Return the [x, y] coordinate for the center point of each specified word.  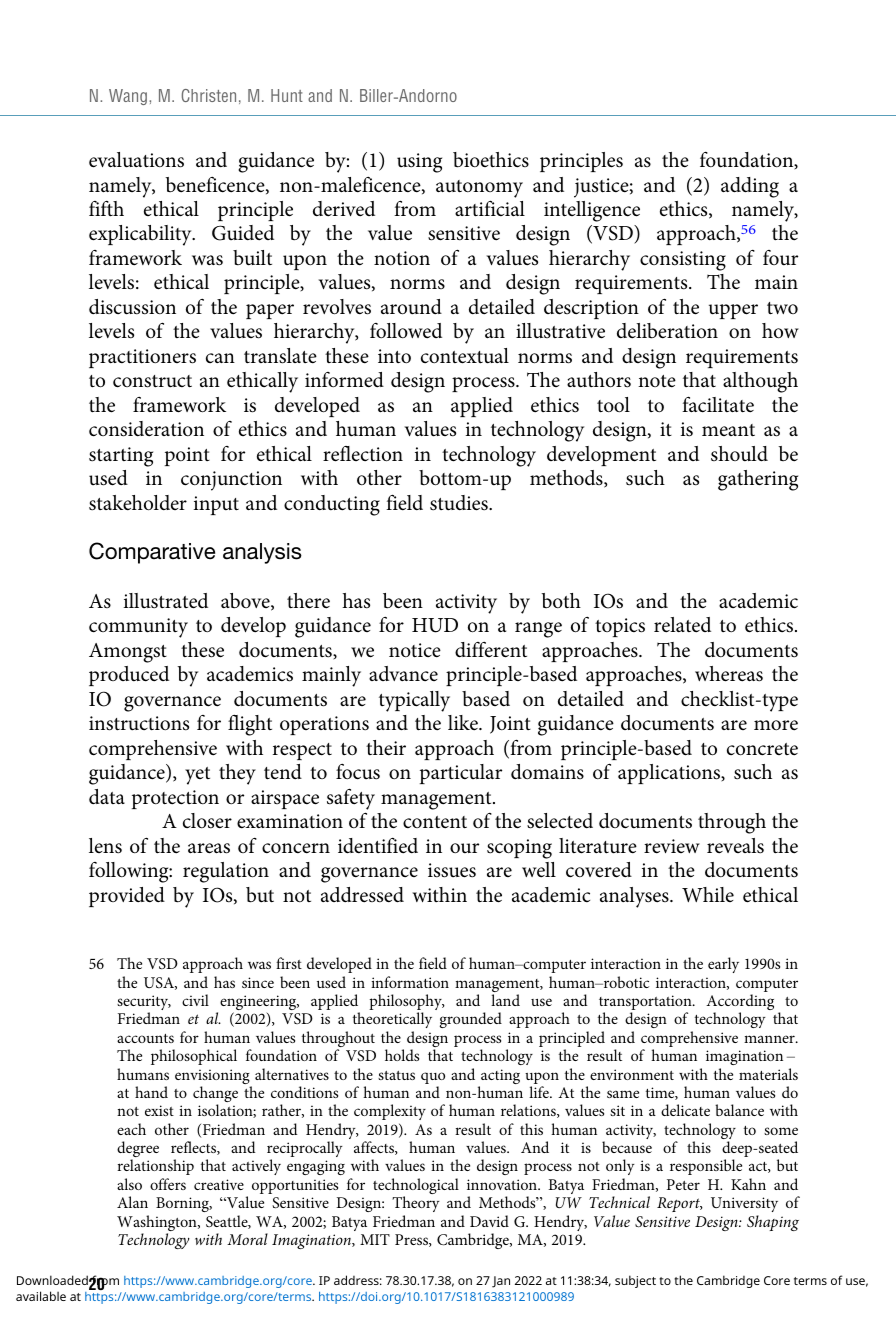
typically [414, 701]
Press [412, 1240]
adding [750, 187]
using [419, 163]
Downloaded [52, 1280]
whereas [729, 674]
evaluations [136, 160]
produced [129, 676]
